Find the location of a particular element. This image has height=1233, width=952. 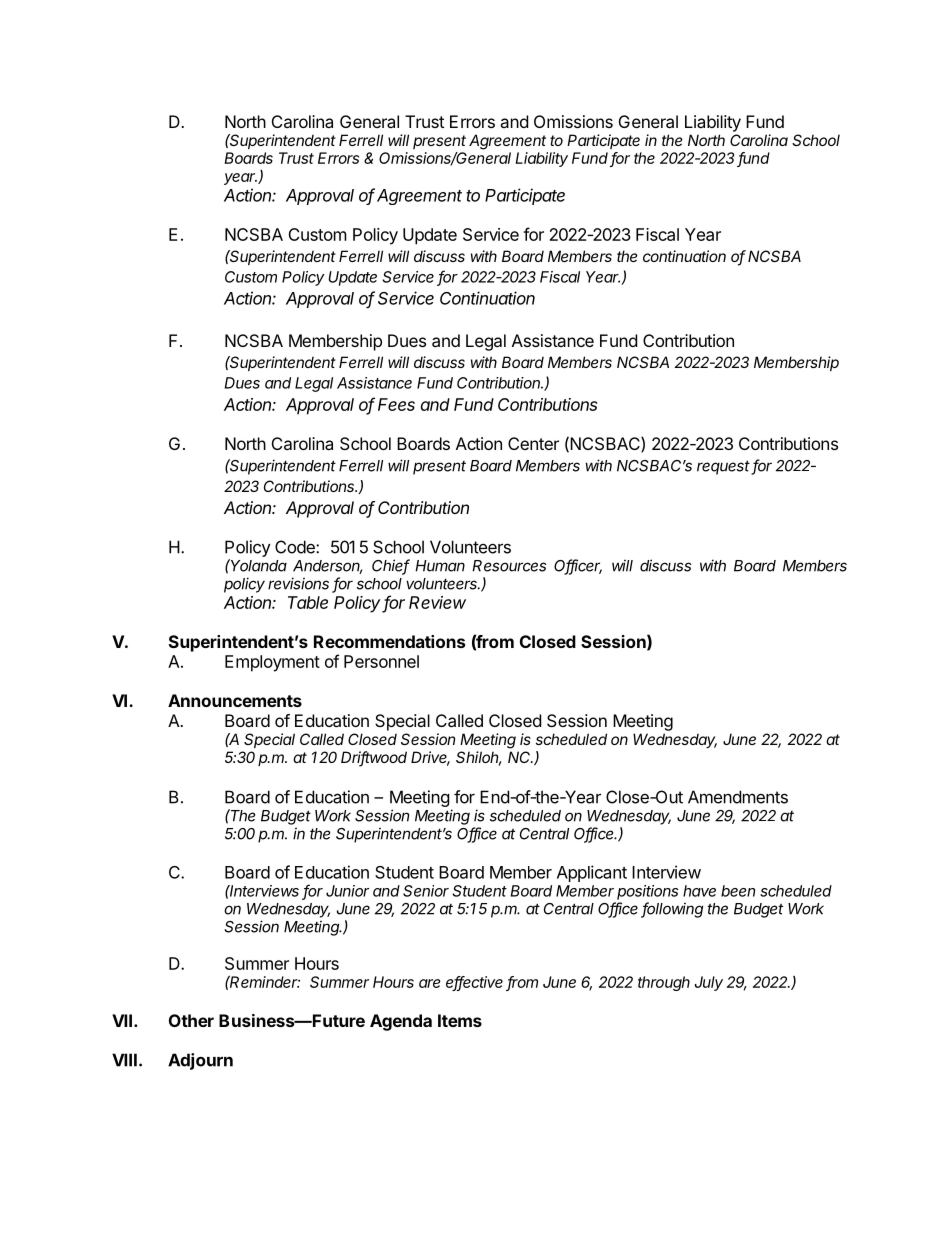

Fees is located at coordinates (396, 404).
